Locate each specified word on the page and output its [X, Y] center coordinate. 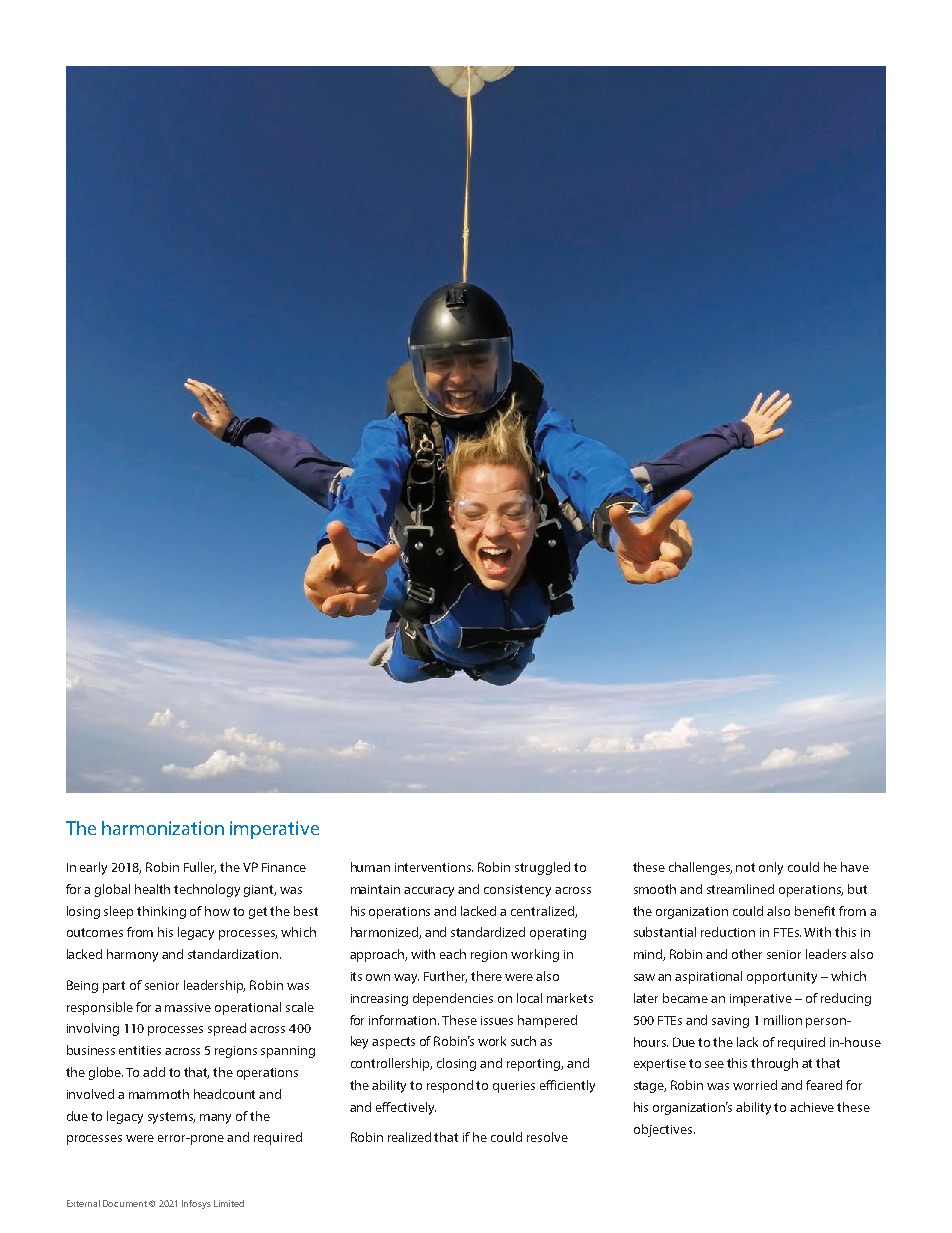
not [745, 867]
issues [497, 1020]
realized [409, 1137]
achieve [812, 1107]
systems [171, 1118]
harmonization [163, 828]
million [783, 1020]
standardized [488, 932]
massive [188, 1007]
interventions [434, 867]
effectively [406, 1108]
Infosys [196, 1204]
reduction [728, 932]
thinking [161, 912]
